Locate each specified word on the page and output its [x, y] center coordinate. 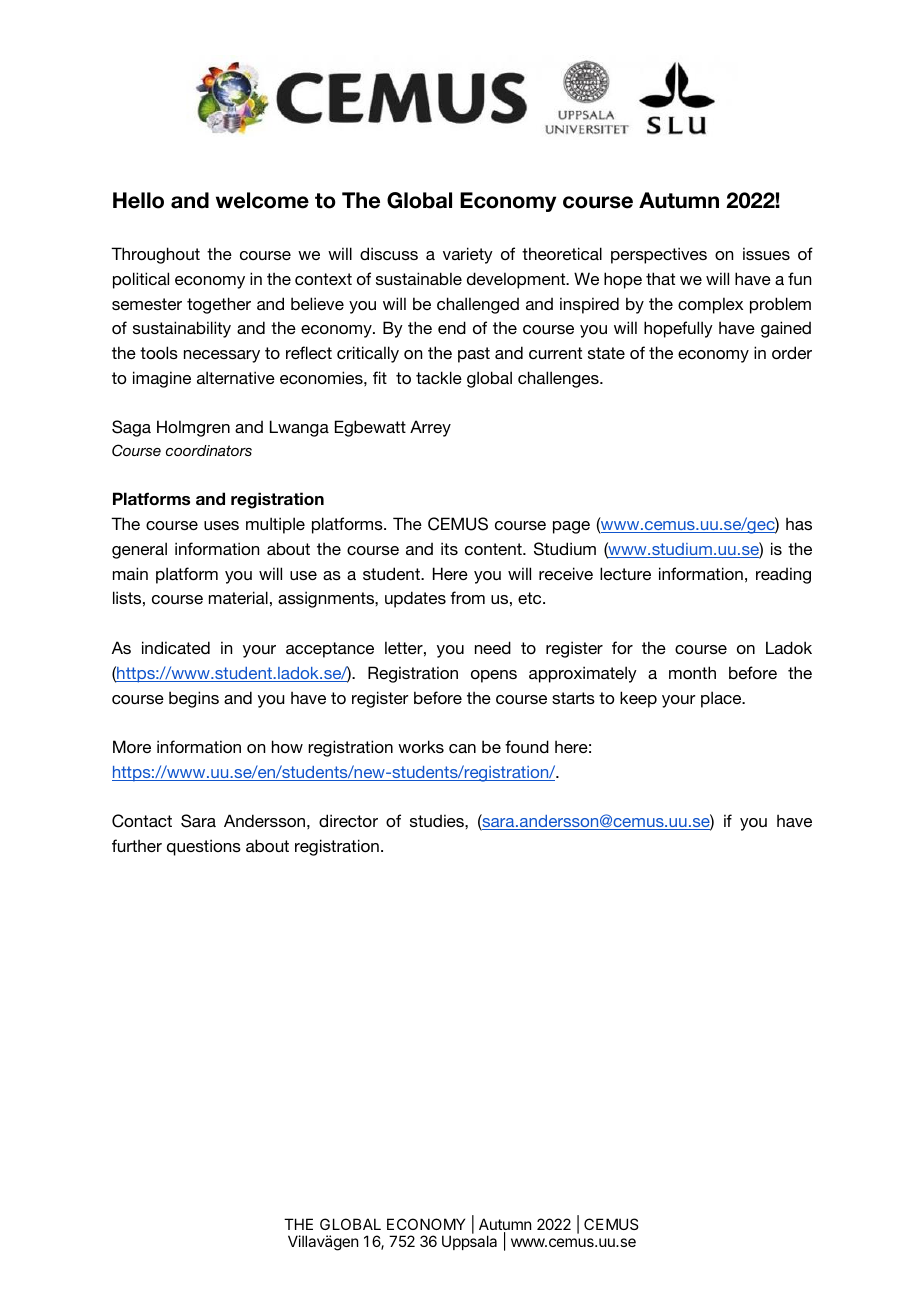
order [792, 352]
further [137, 845]
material [238, 597]
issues [766, 253]
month [692, 672]
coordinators [209, 450]
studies [438, 820]
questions [204, 847]
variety [468, 255]
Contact [142, 821]
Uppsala [469, 1242]
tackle [439, 377]
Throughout [155, 255]
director [348, 820]
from [467, 597]
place [722, 699]
